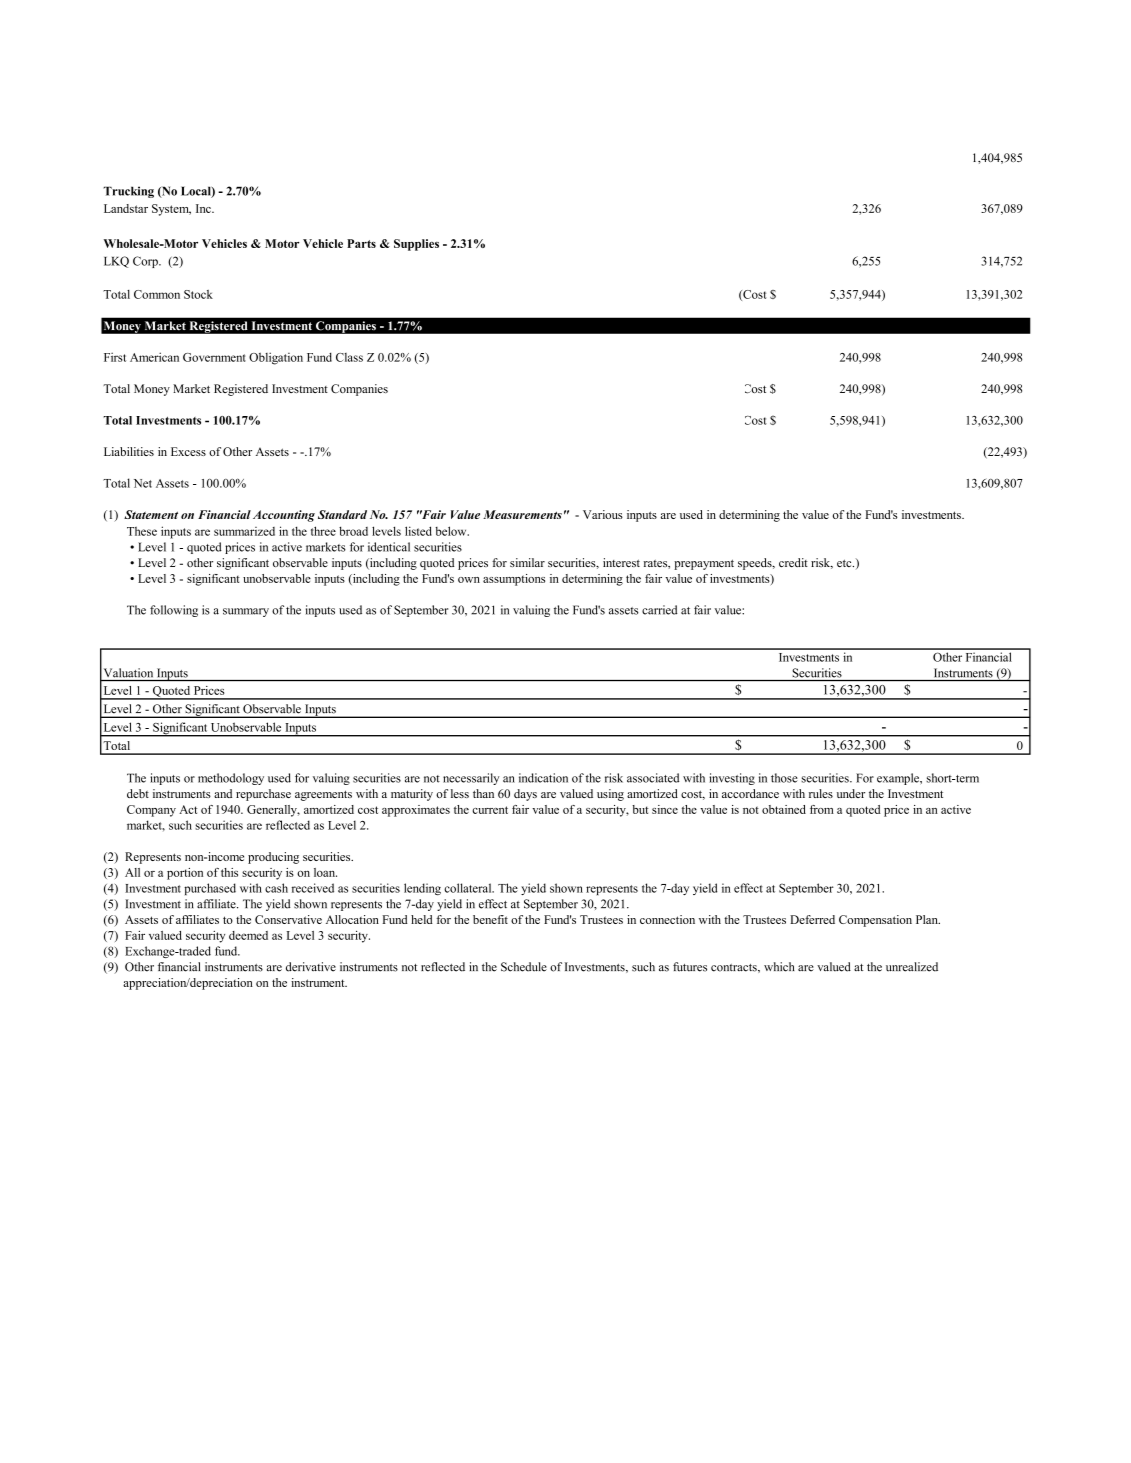 The width and height of the document is (1131, 1463). What do you see at coordinates (248, 935) in the document?
I see `deemed` at bounding box center [248, 935].
